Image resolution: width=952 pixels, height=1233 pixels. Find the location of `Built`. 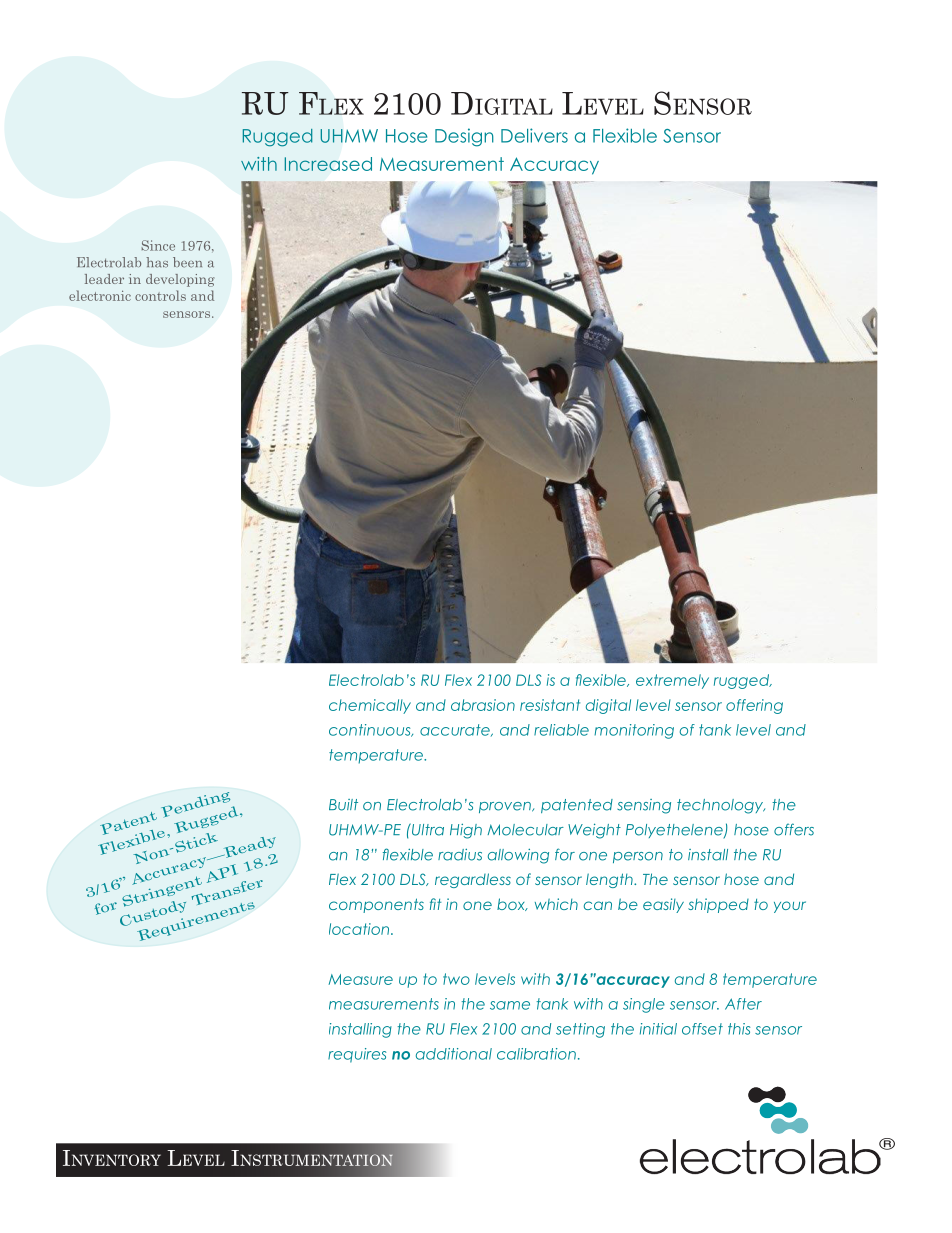

Built is located at coordinates (343, 805).
